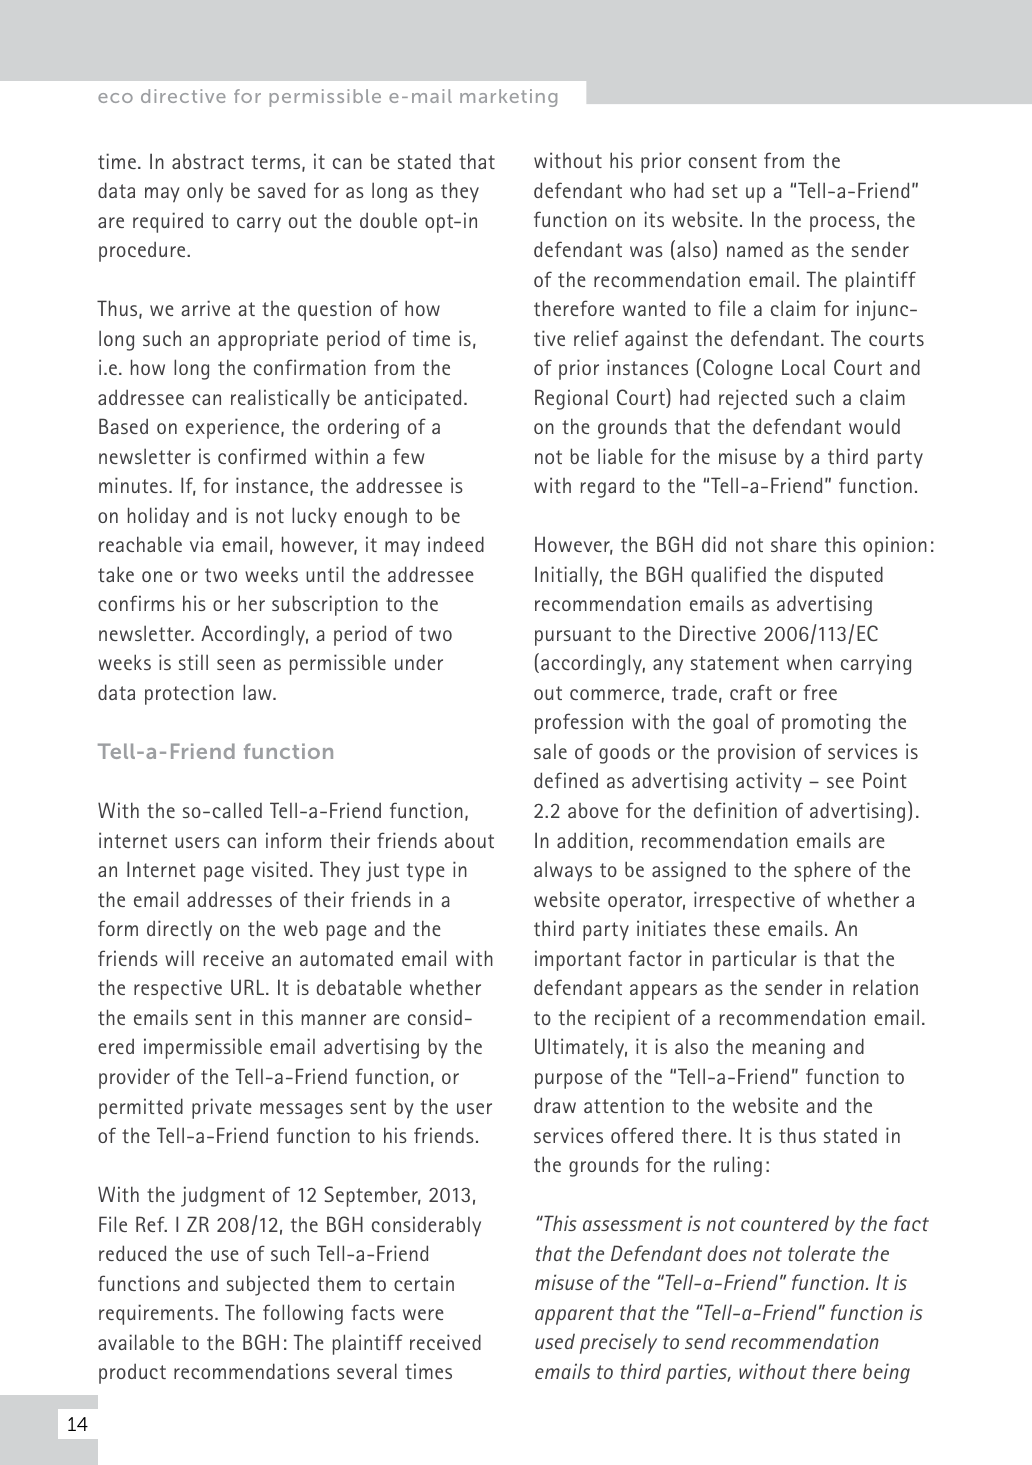 The image size is (1032, 1465). I want to click on sale, so click(550, 751).
